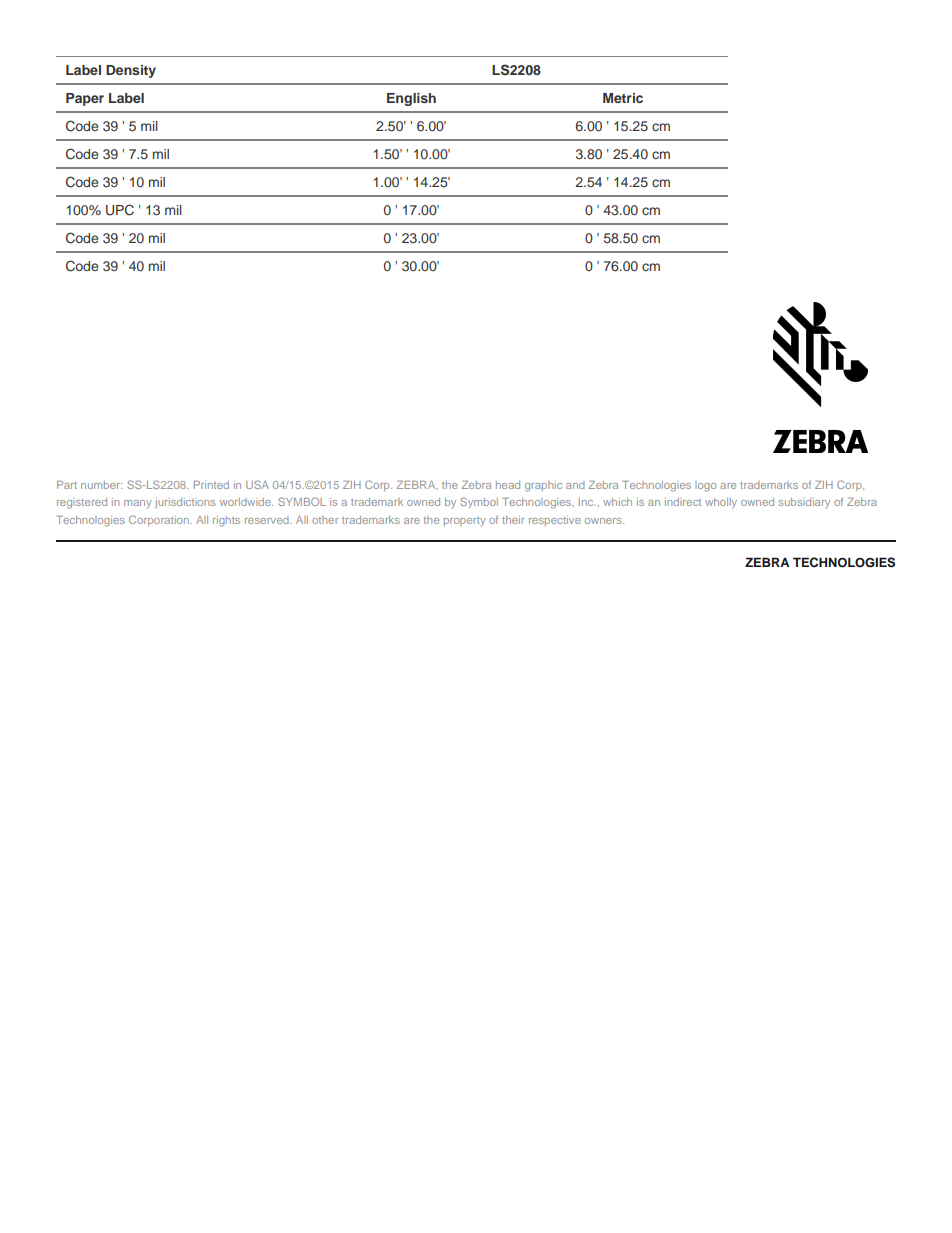 The image size is (952, 1233). I want to click on property, so click(465, 521).
